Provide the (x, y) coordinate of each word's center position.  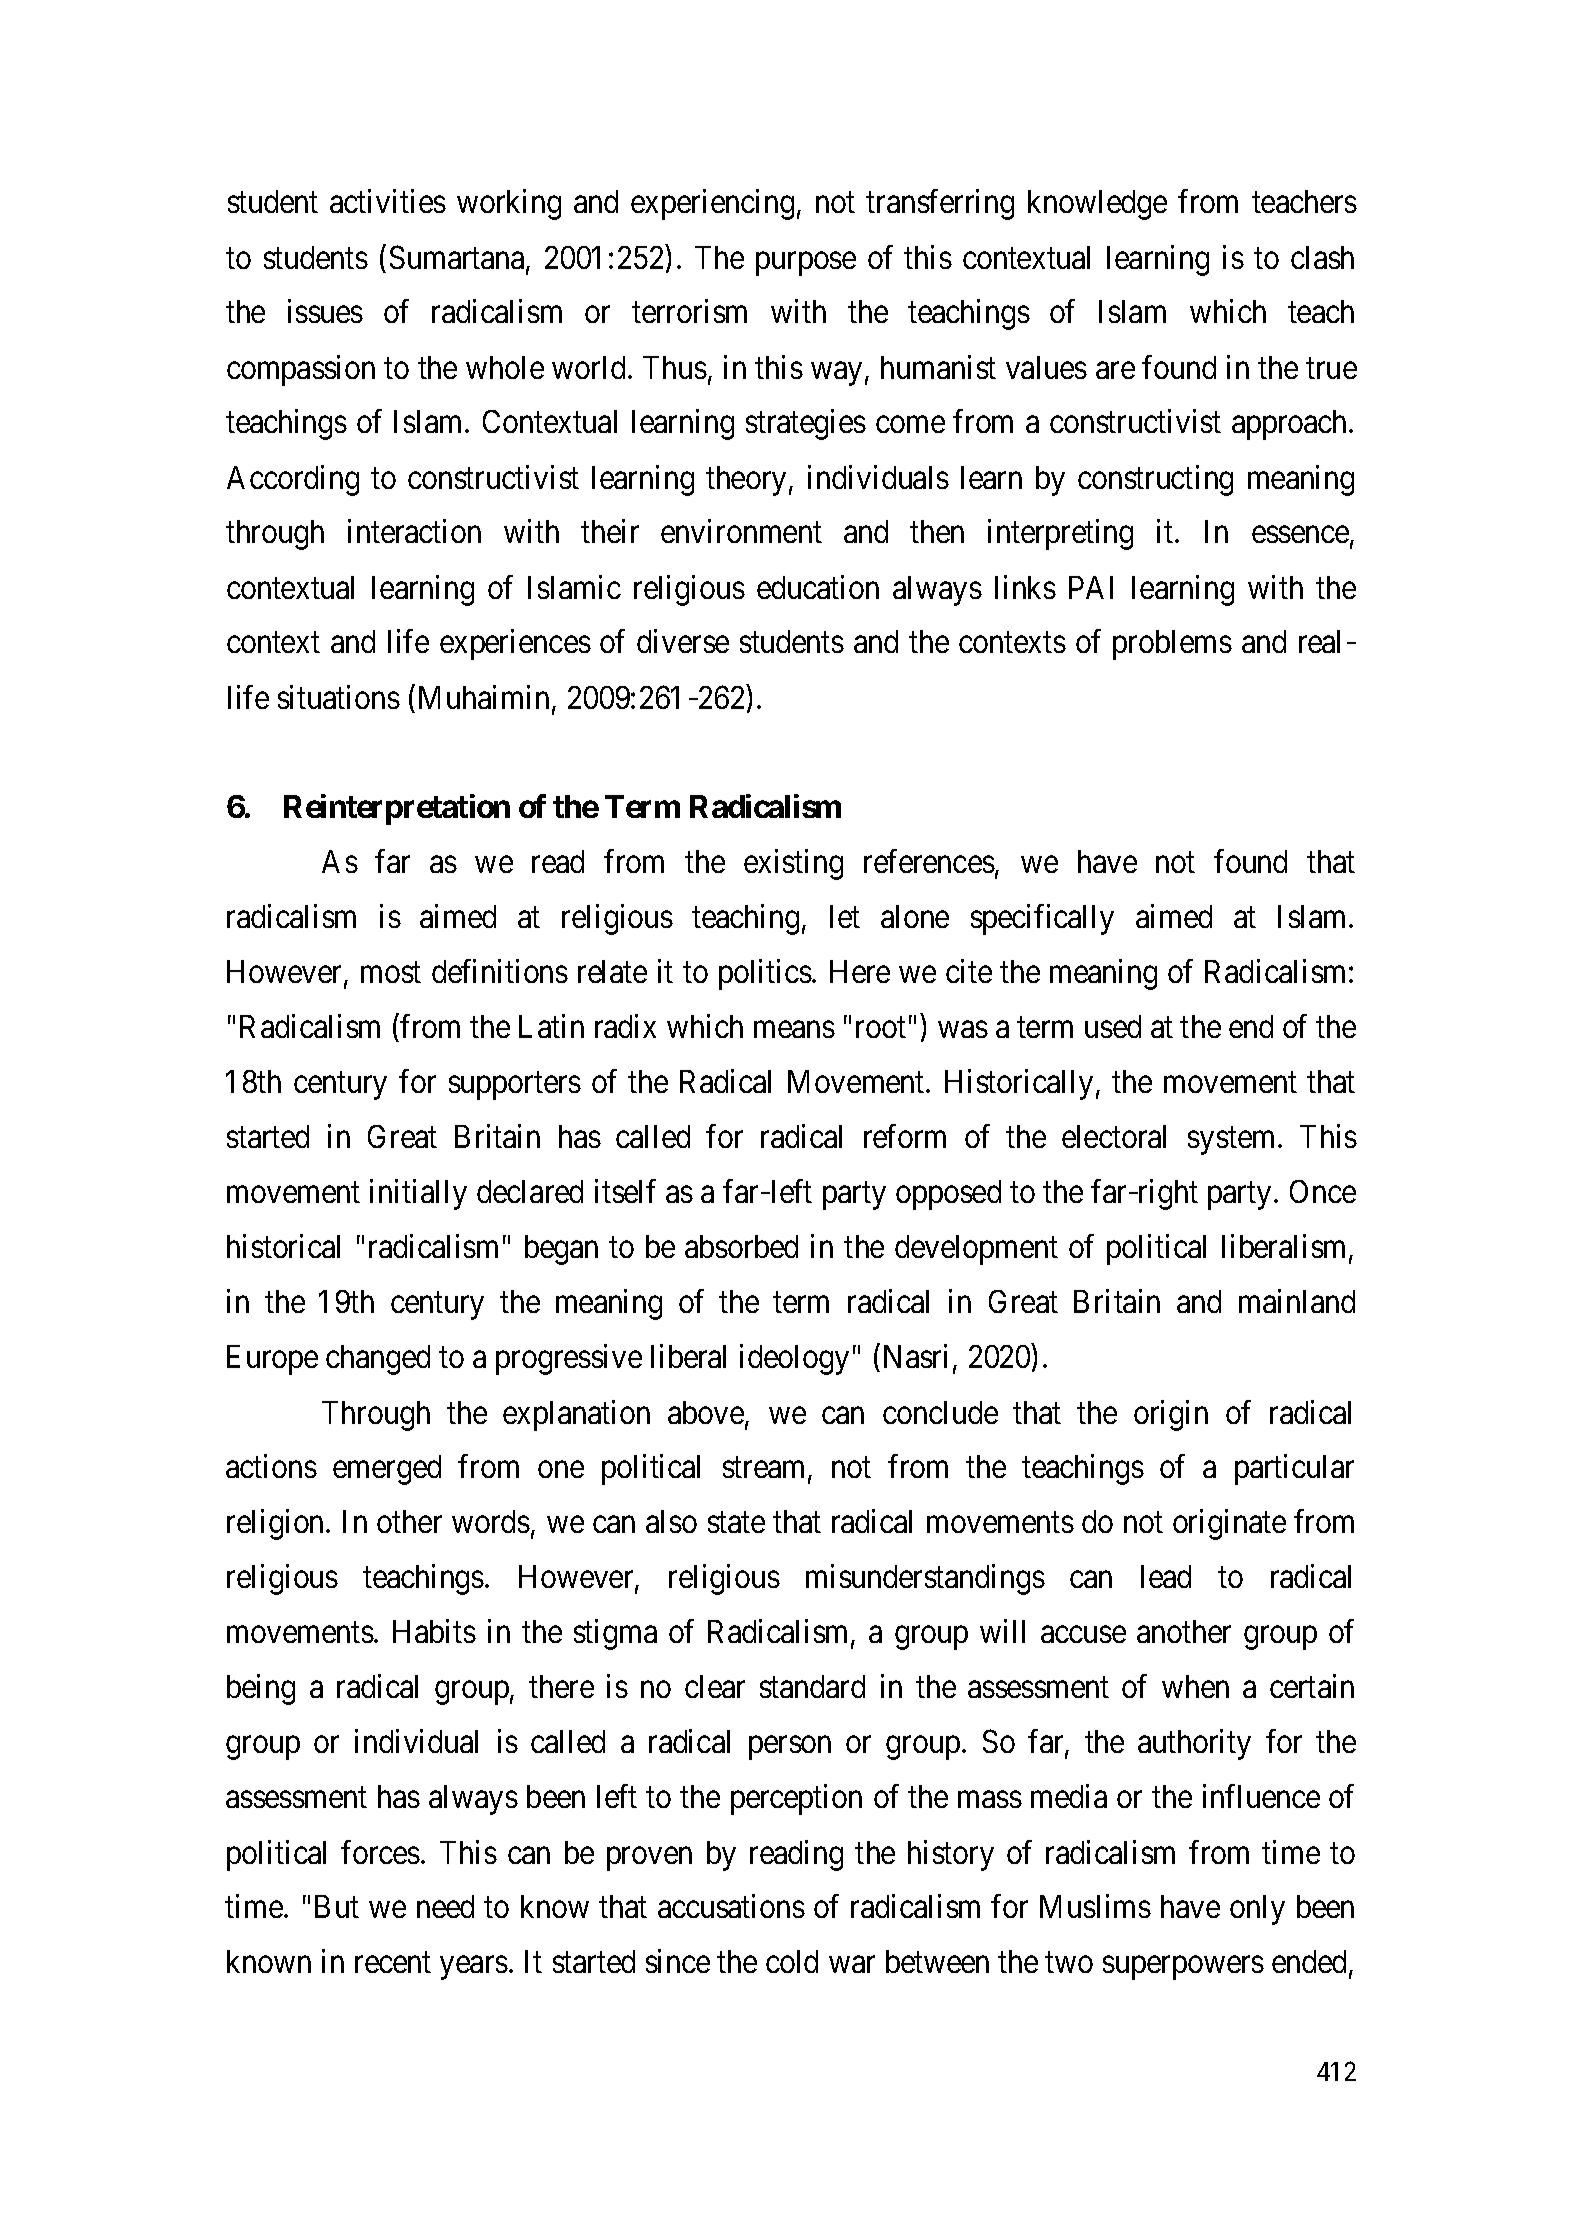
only (1257, 1910)
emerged (387, 1470)
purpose (806, 264)
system (1231, 1141)
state (736, 1523)
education (818, 587)
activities (388, 201)
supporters (515, 1086)
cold (792, 1961)
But (337, 1906)
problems (1172, 645)
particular (1294, 1470)
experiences (515, 645)
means (794, 1030)
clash (1322, 257)
